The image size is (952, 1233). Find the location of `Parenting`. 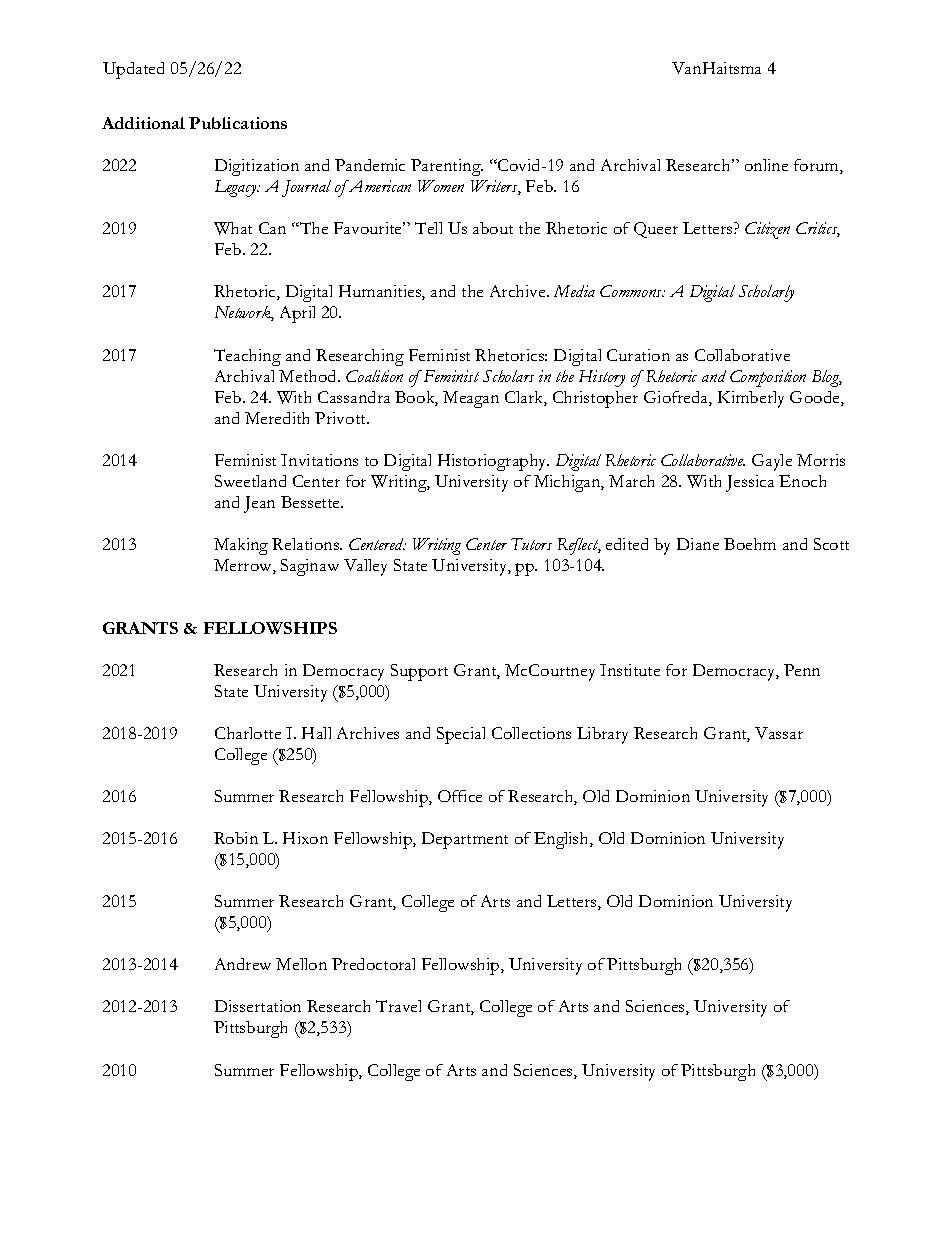

Parenting is located at coordinates (447, 167).
